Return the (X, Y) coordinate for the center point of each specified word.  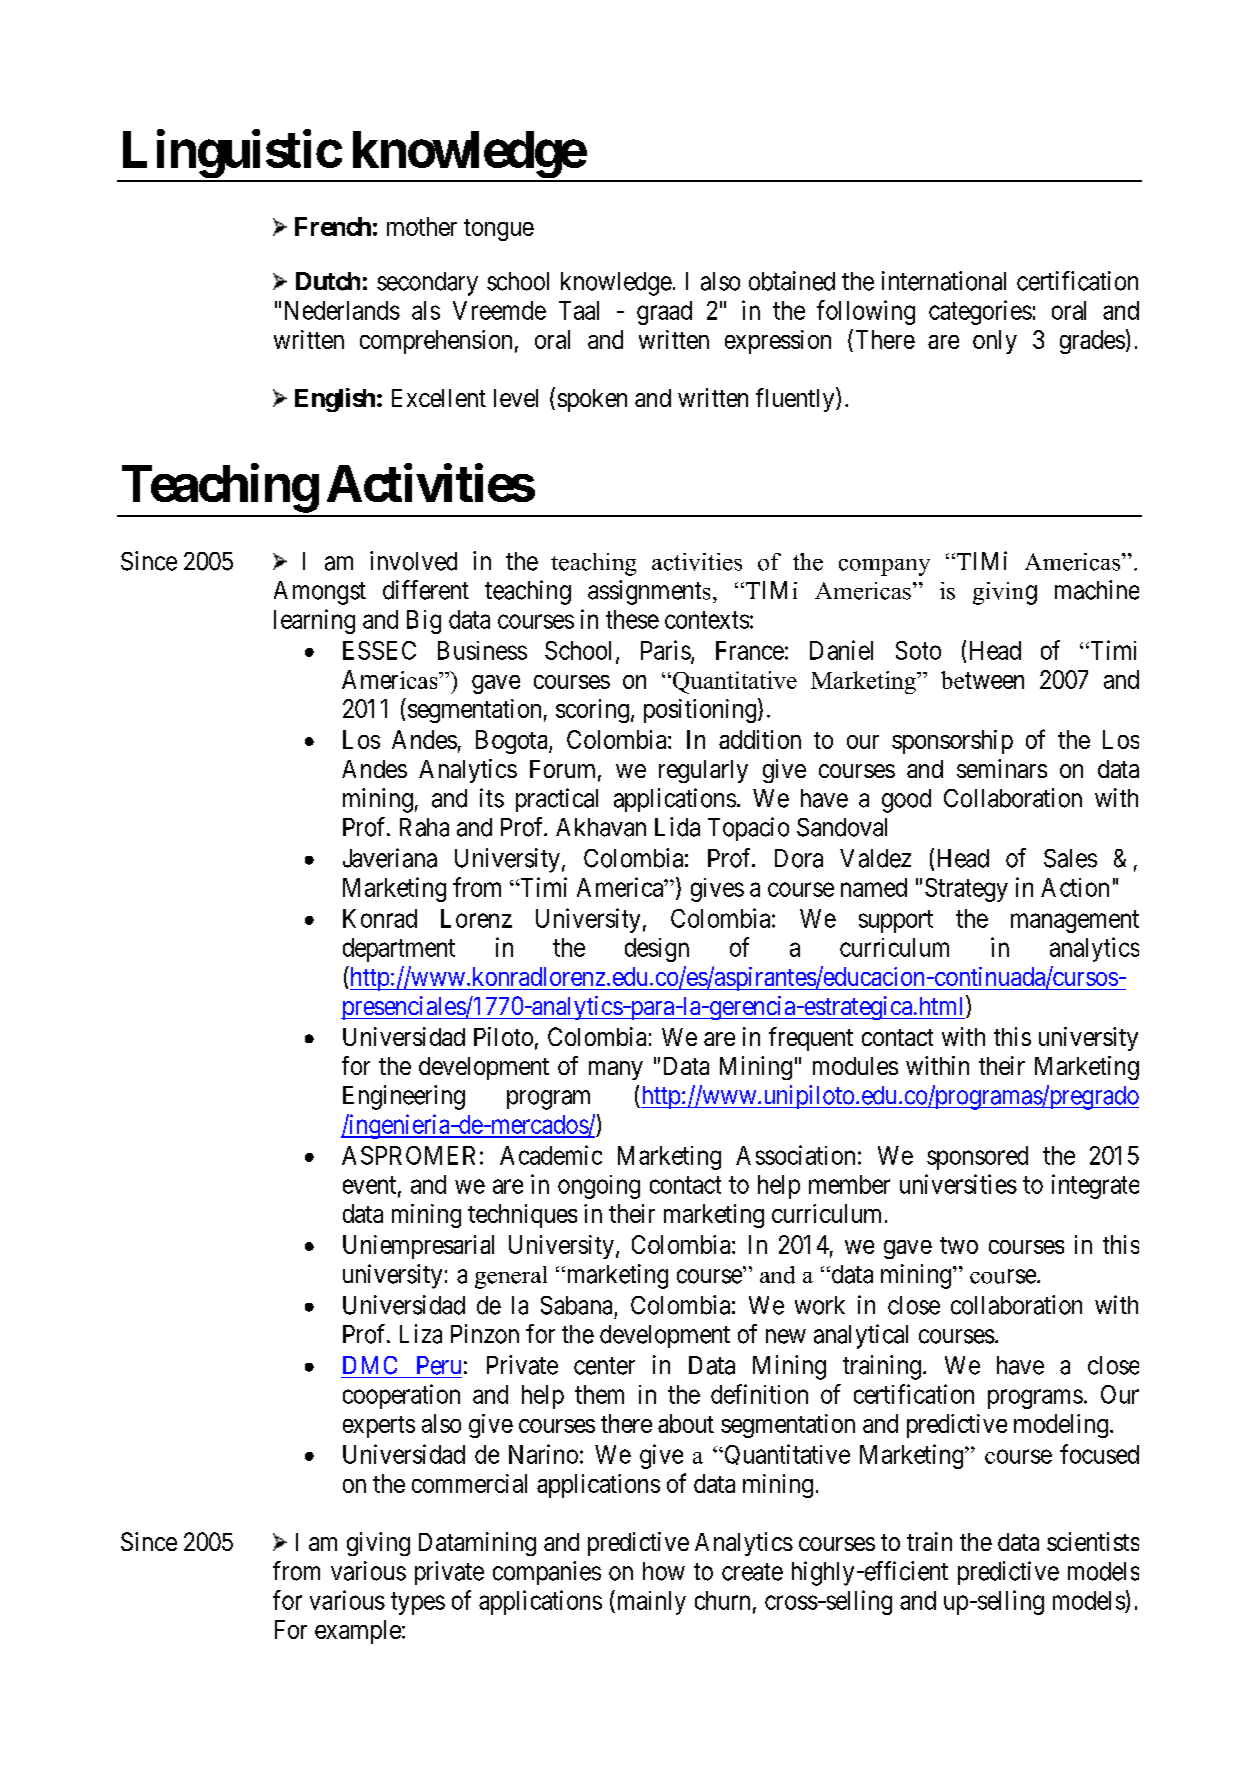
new (786, 1336)
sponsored (977, 1158)
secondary (427, 284)
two (959, 1245)
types (418, 1603)
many (616, 1070)
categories (980, 312)
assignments (649, 592)
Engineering (404, 1097)
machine (1097, 590)
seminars (1002, 768)
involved (413, 561)
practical (557, 800)
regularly (703, 771)
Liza (421, 1334)
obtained (792, 281)
